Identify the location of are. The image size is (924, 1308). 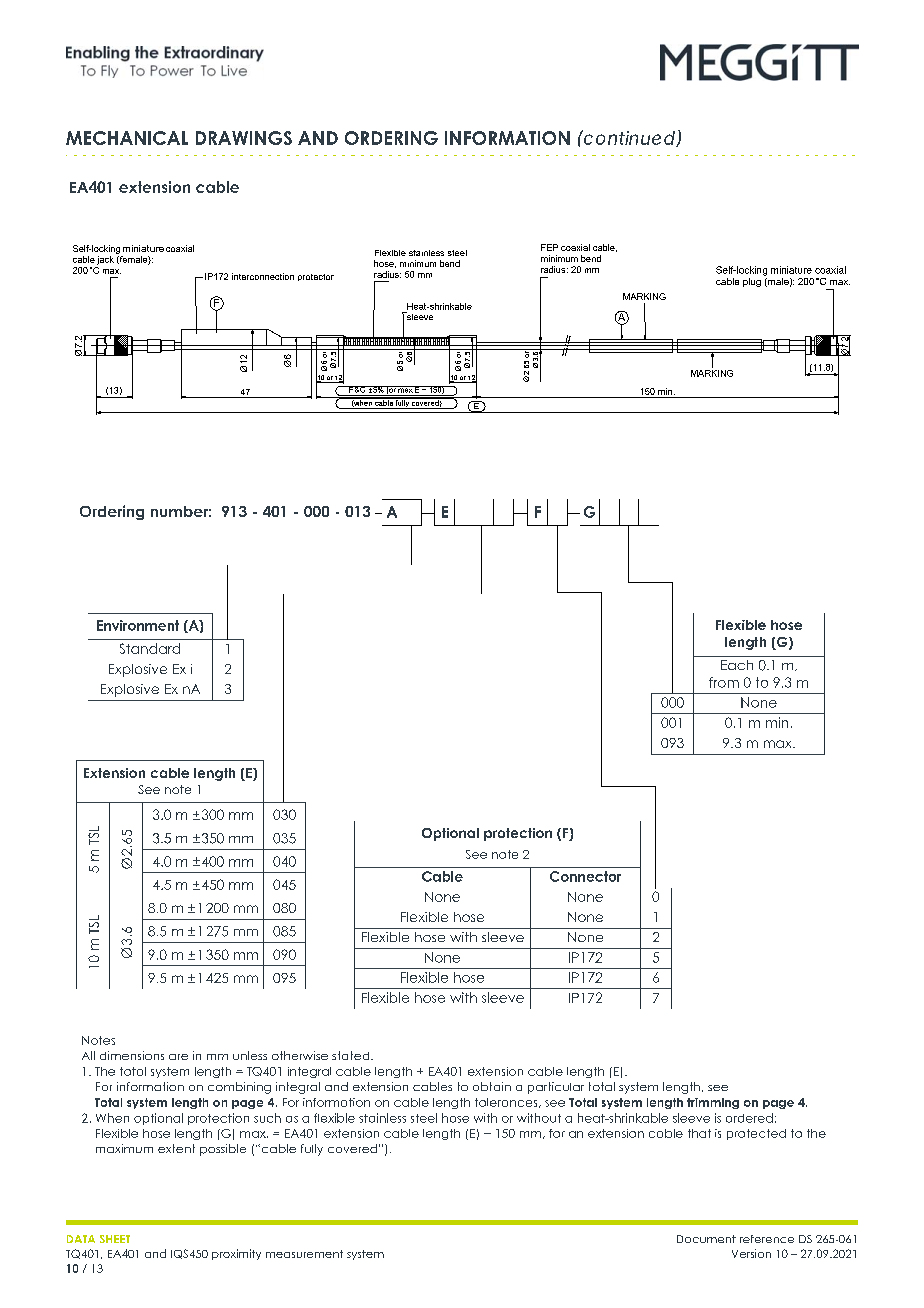
(178, 1057).
